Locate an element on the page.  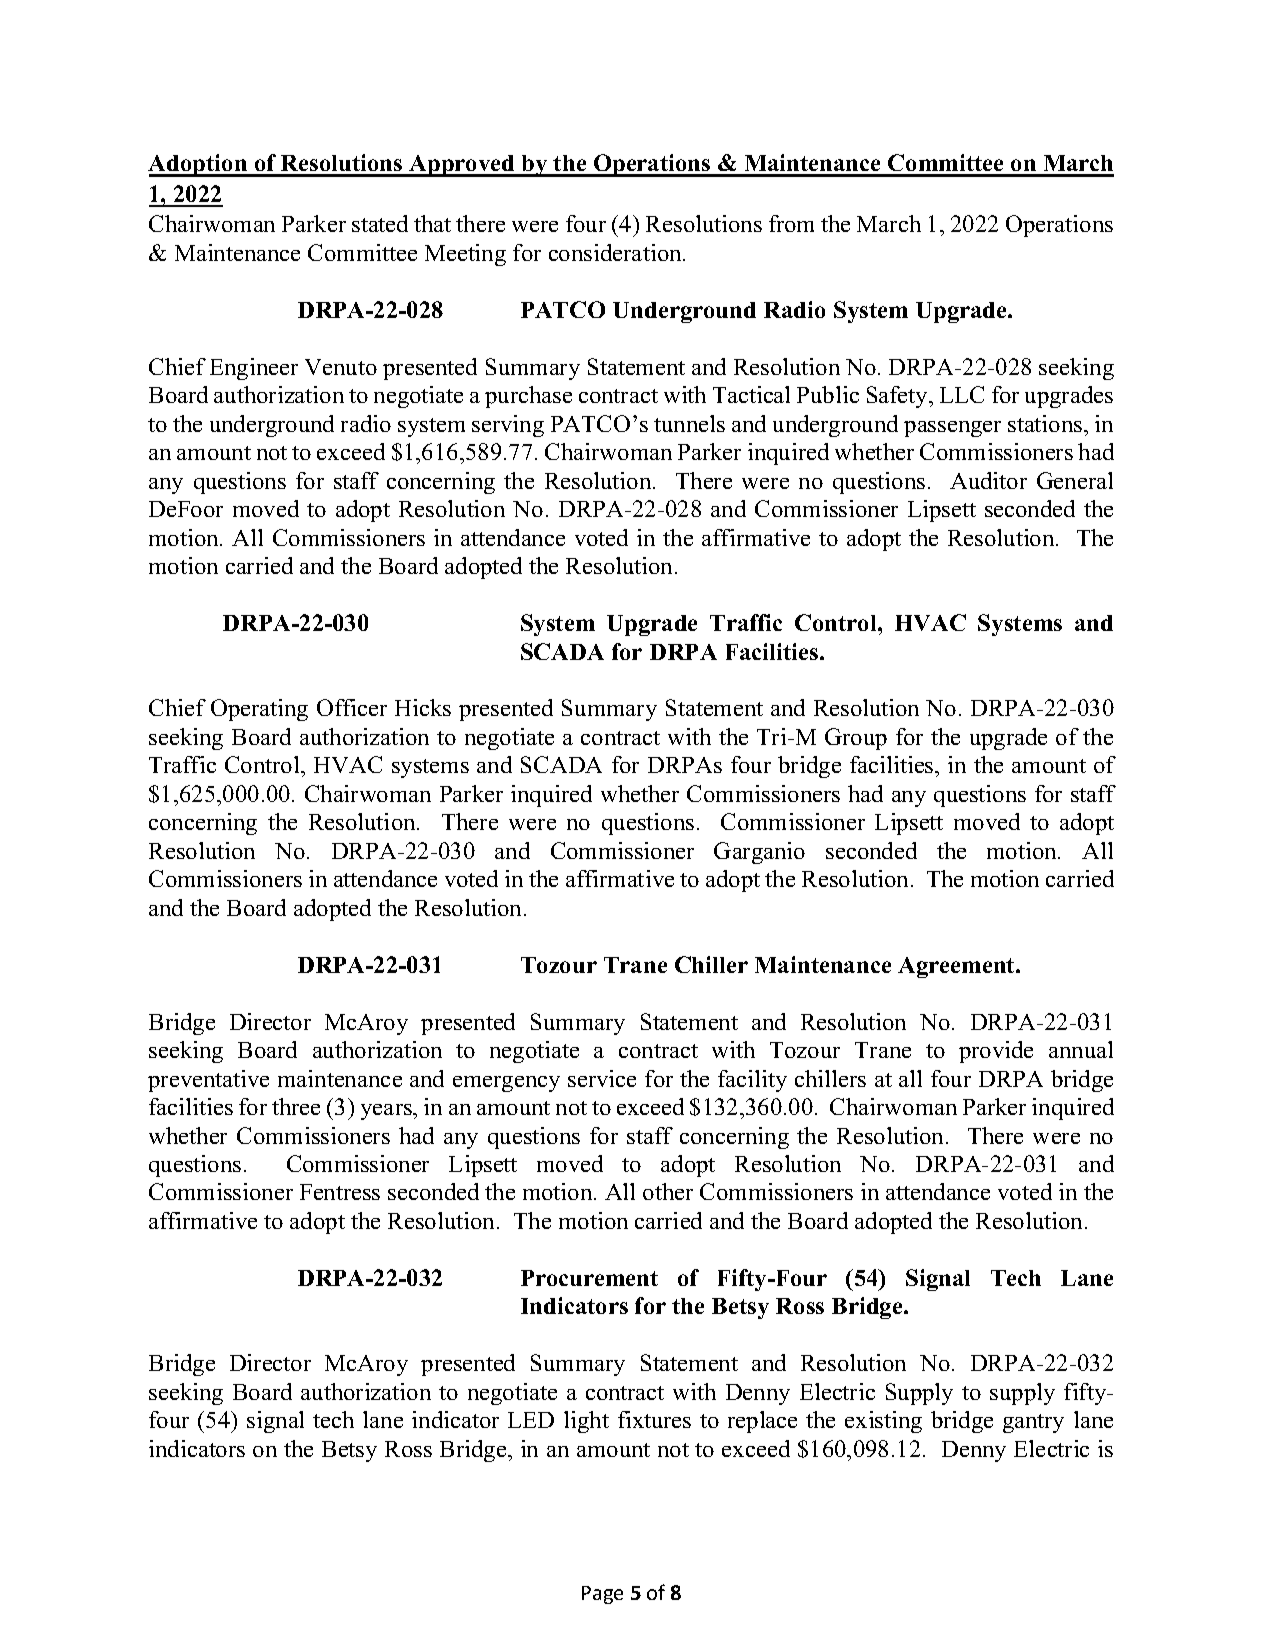
gantry is located at coordinates (1033, 1423).
